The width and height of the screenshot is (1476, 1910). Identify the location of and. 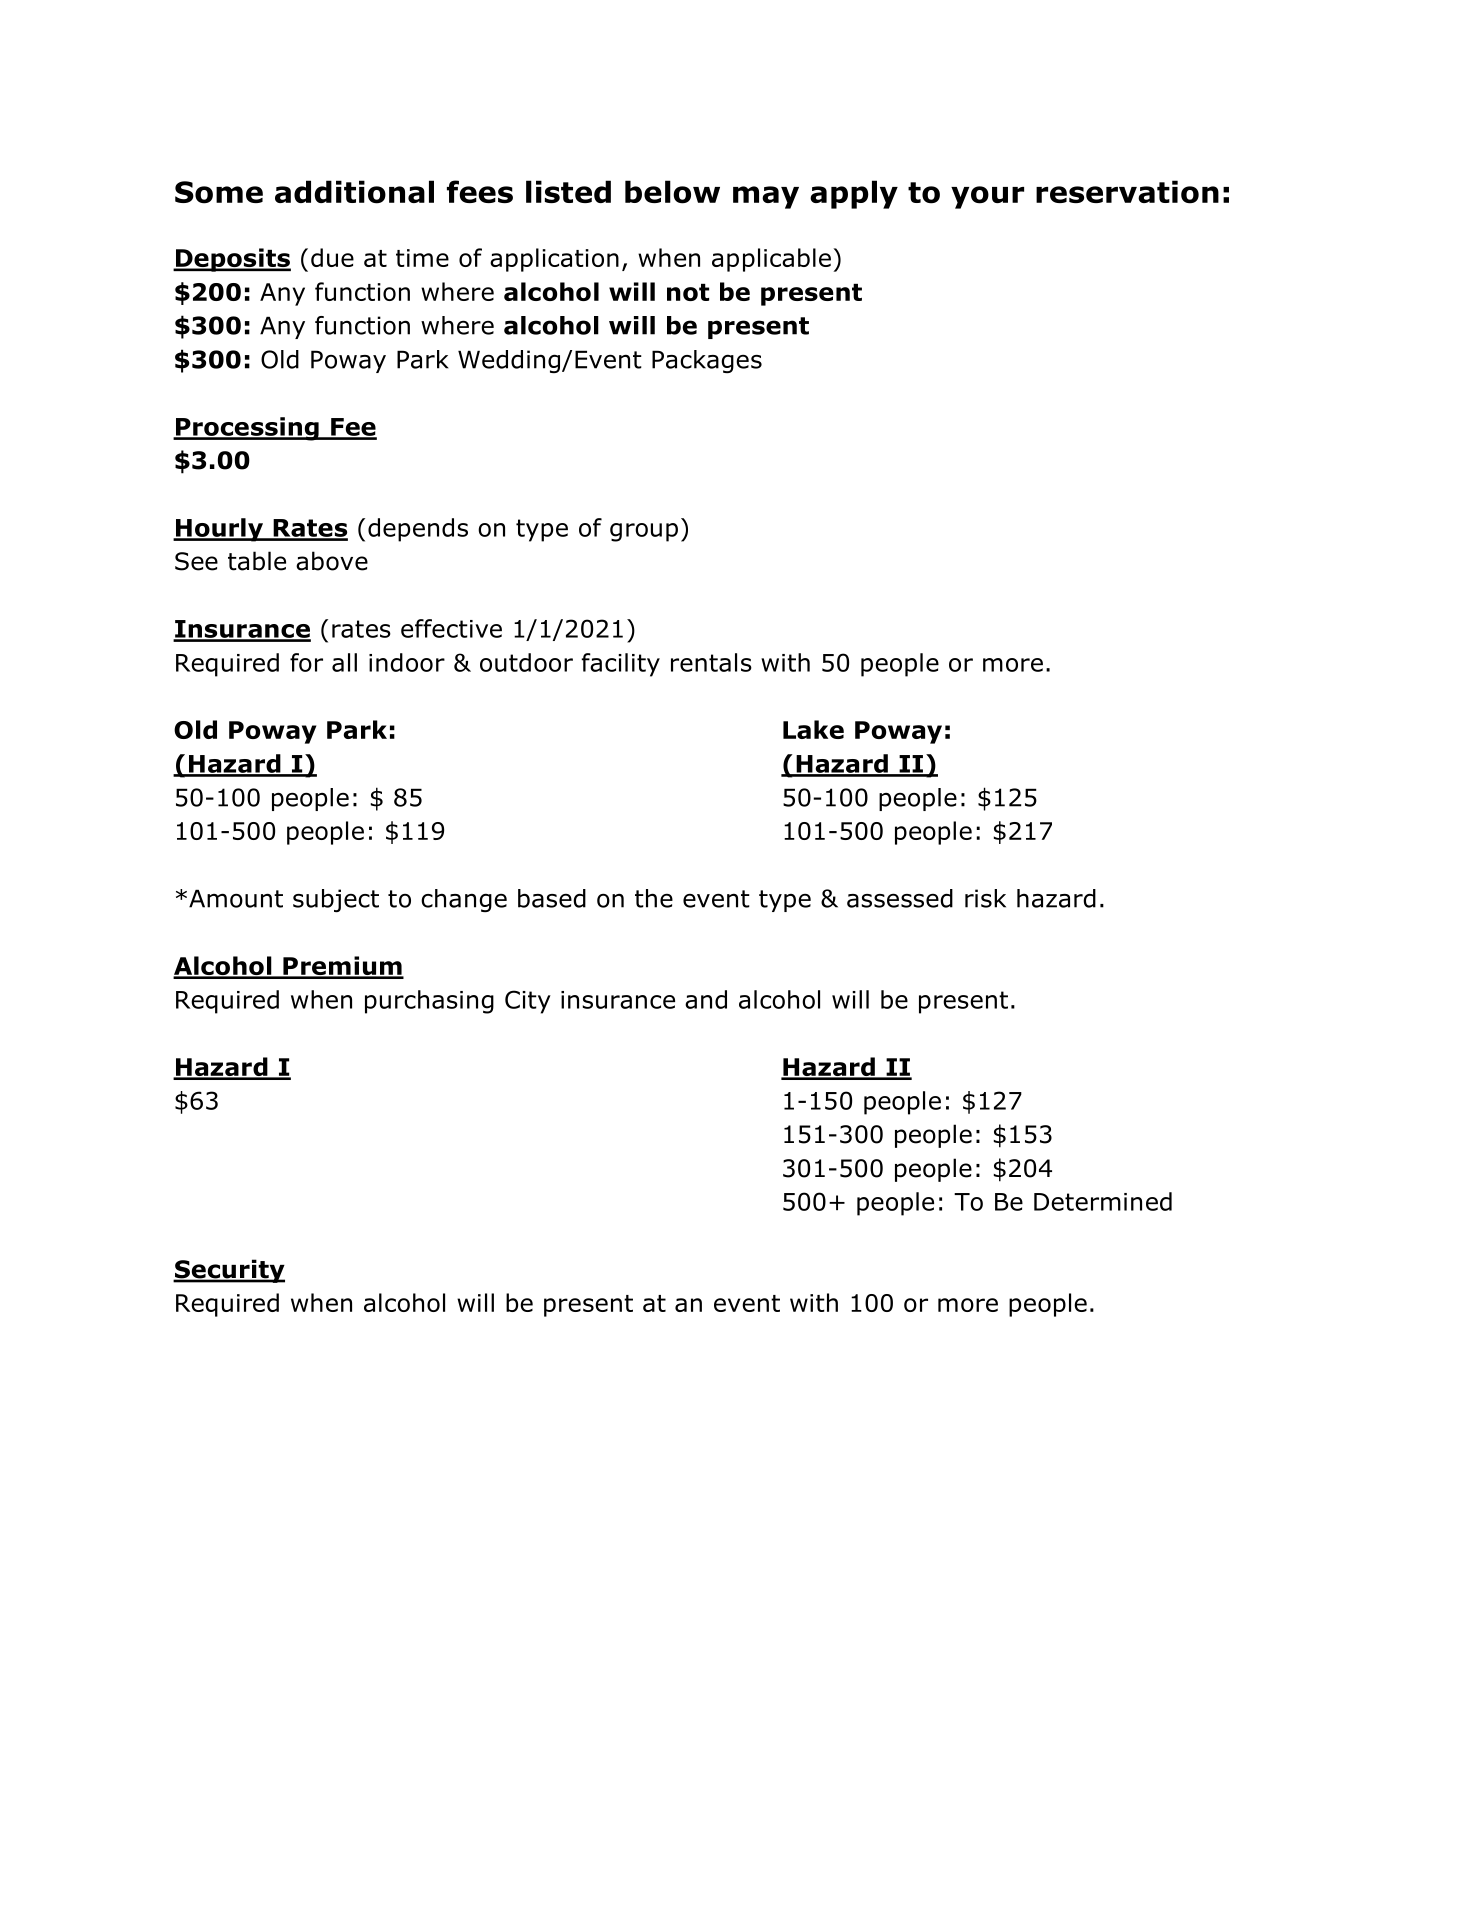
(706, 999).
